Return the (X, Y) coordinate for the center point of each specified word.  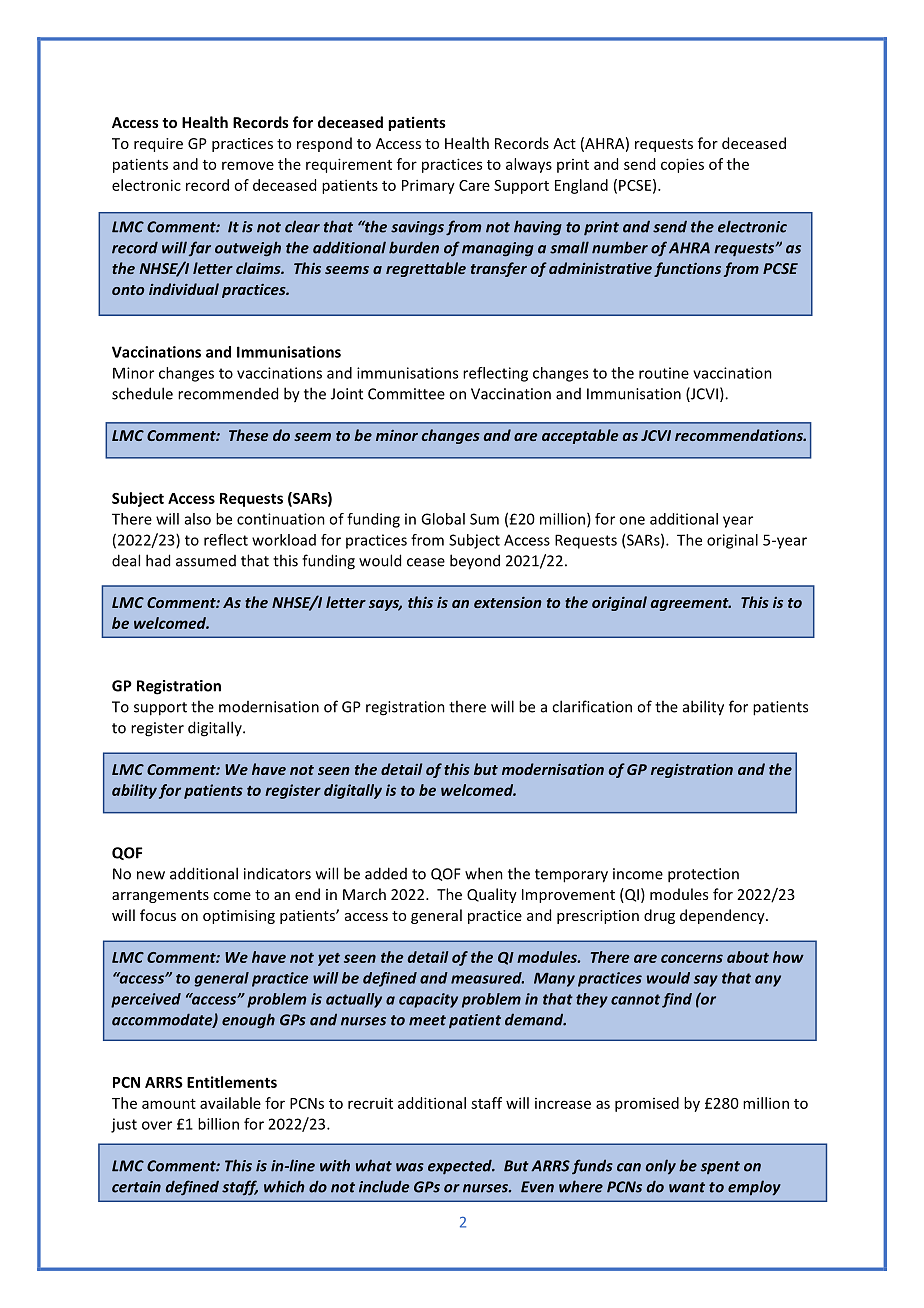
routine (664, 373)
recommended (228, 393)
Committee (406, 394)
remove (248, 165)
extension (508, 602)
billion (218, 1124)
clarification (592, 706)
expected (461, 1167)
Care (474, 185)
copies (682, 165)
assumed (206, 561)
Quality (492, 895)
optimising (239, 917)
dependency (723, 916)
